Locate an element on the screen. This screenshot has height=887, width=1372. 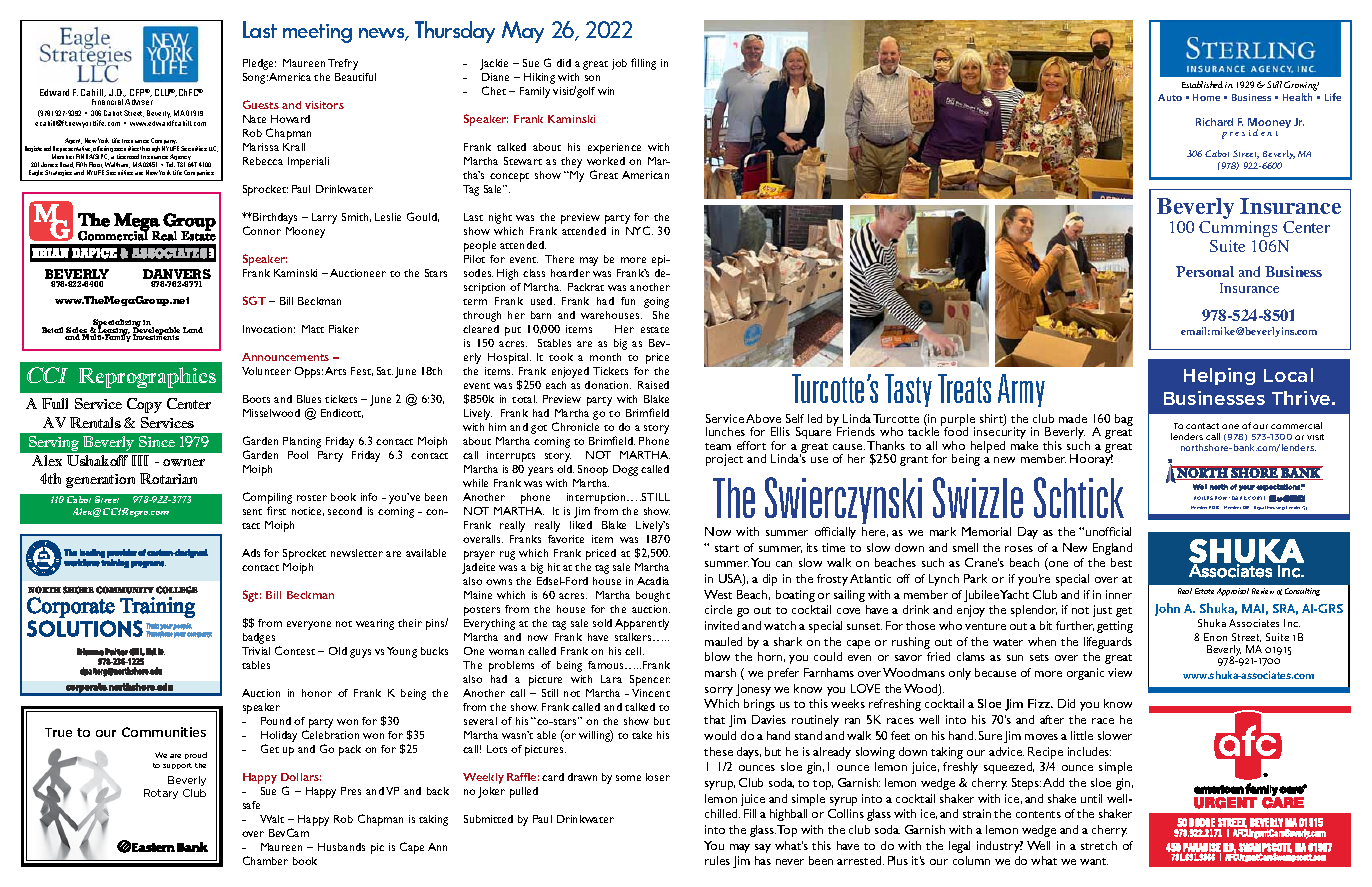
bought is located at coordinates (653, 596).
